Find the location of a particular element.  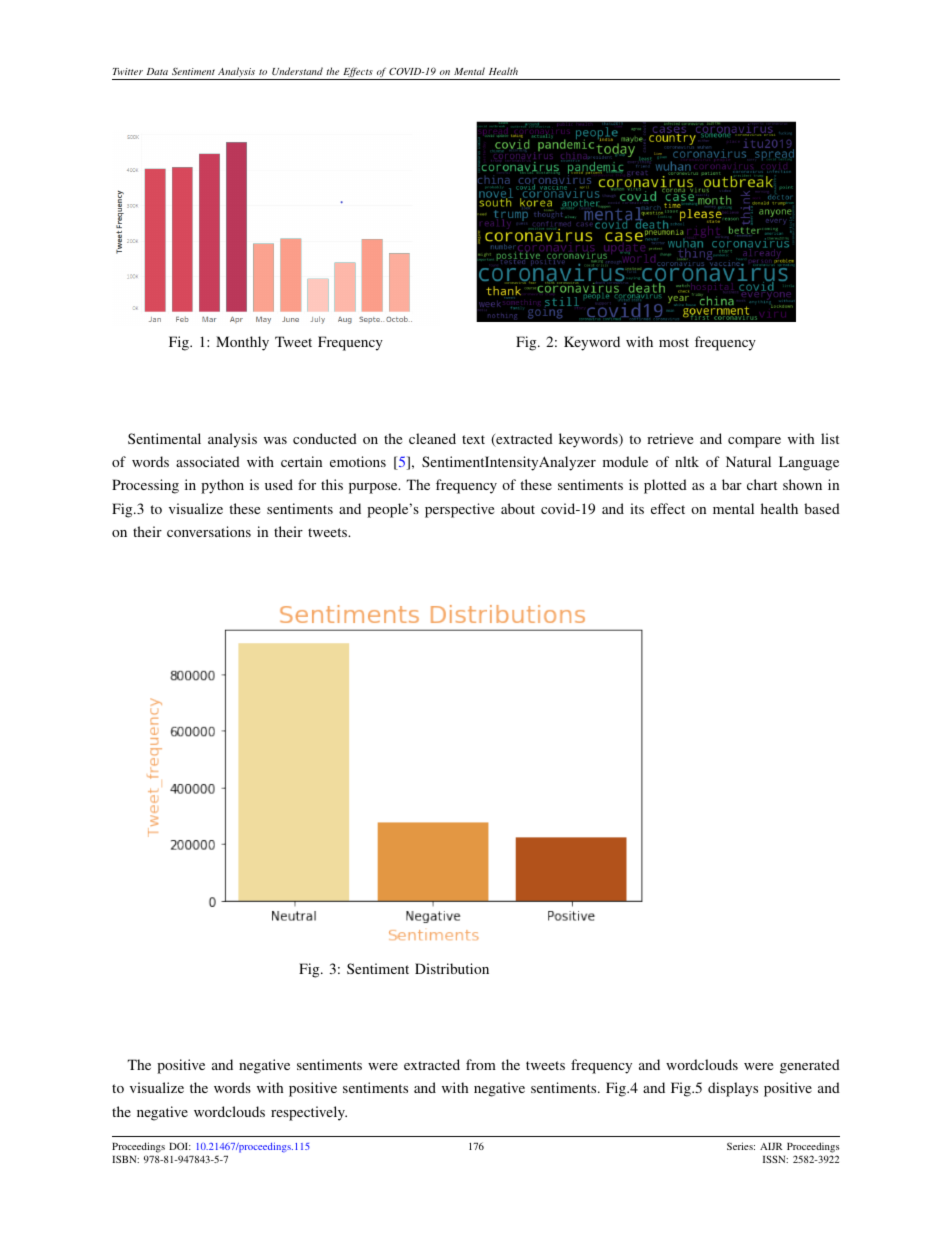

from is located at coordinates (481, 1064).
